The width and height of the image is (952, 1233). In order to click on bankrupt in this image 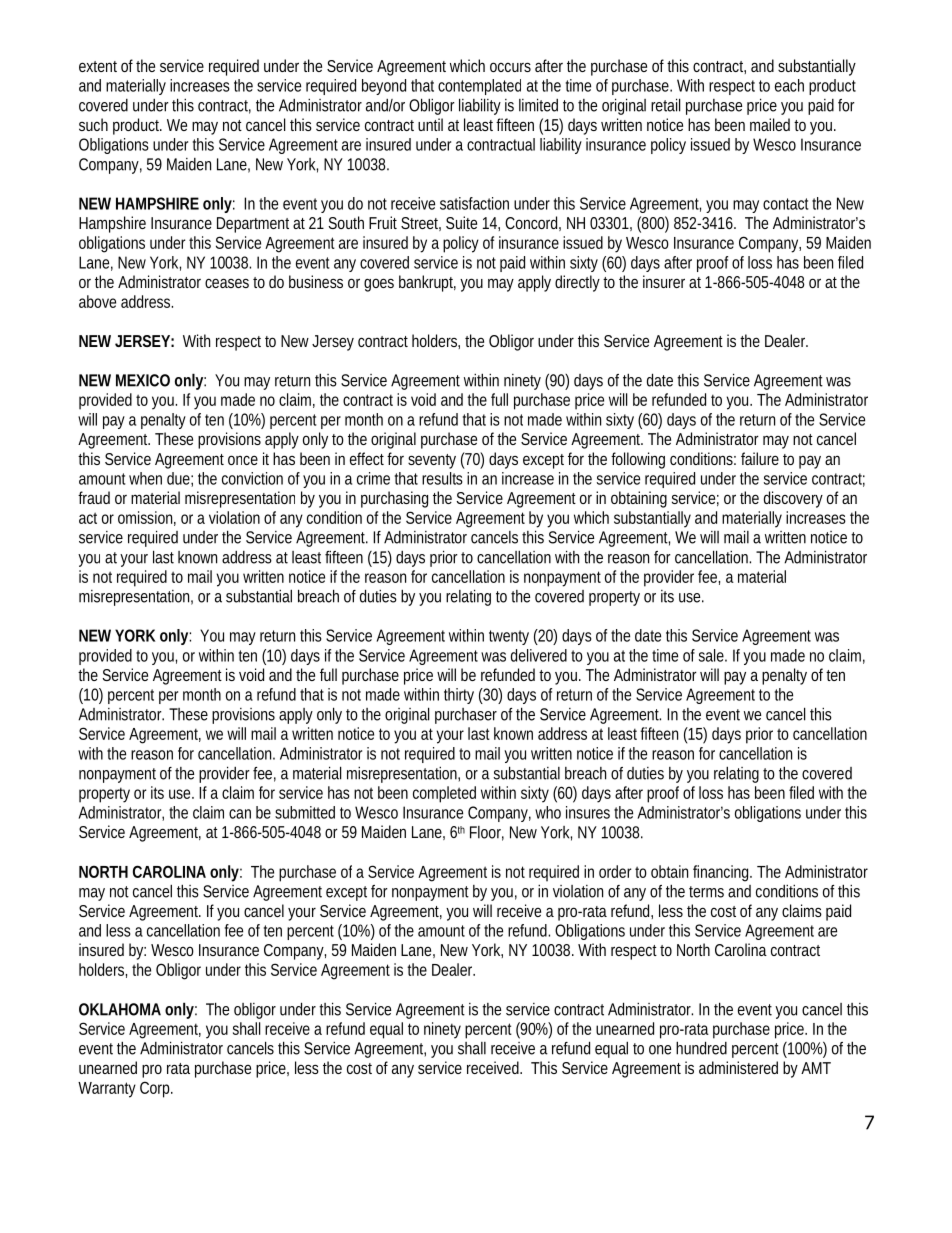, I will do `click(427, 283)`.
